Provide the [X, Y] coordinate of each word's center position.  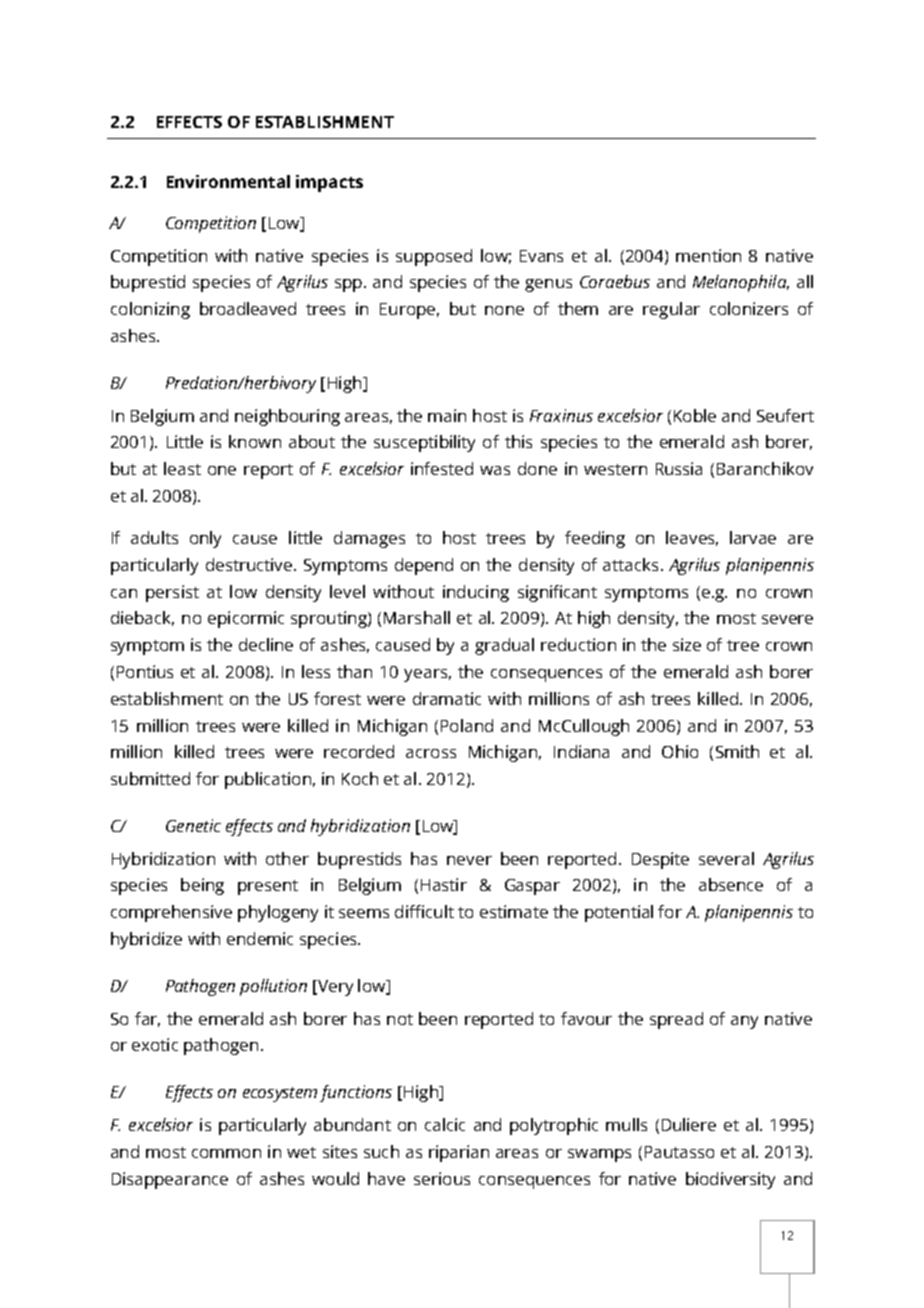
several [726, 858]
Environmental [228, 181]
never [469, 860]
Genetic [193, 825]
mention [708, 255]
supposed [434, 257]
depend [424, 566]
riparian [459, 1153]
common [226, 1153]
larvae [753, 537]
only [205, 539]
